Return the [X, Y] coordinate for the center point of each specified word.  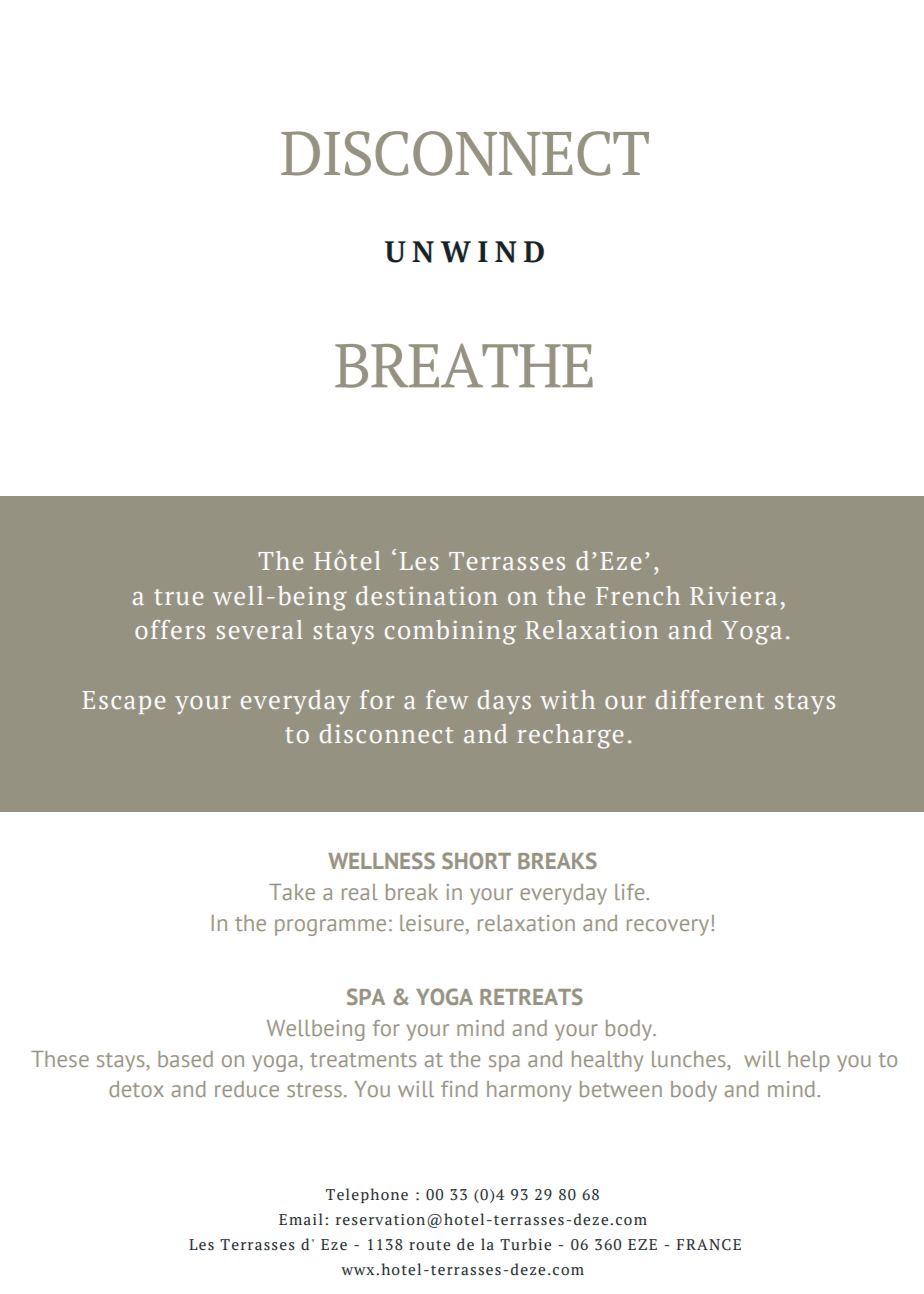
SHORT [476, 860]
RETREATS [531, 996]
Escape [123, 702]
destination [426, 595]
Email [301, 1219]
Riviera [733, 596]
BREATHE [464, 365]
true [178, 597]
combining [450, 632]
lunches [690, 1059]
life [631, 892]
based [185, 1059]
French [638, 595]
